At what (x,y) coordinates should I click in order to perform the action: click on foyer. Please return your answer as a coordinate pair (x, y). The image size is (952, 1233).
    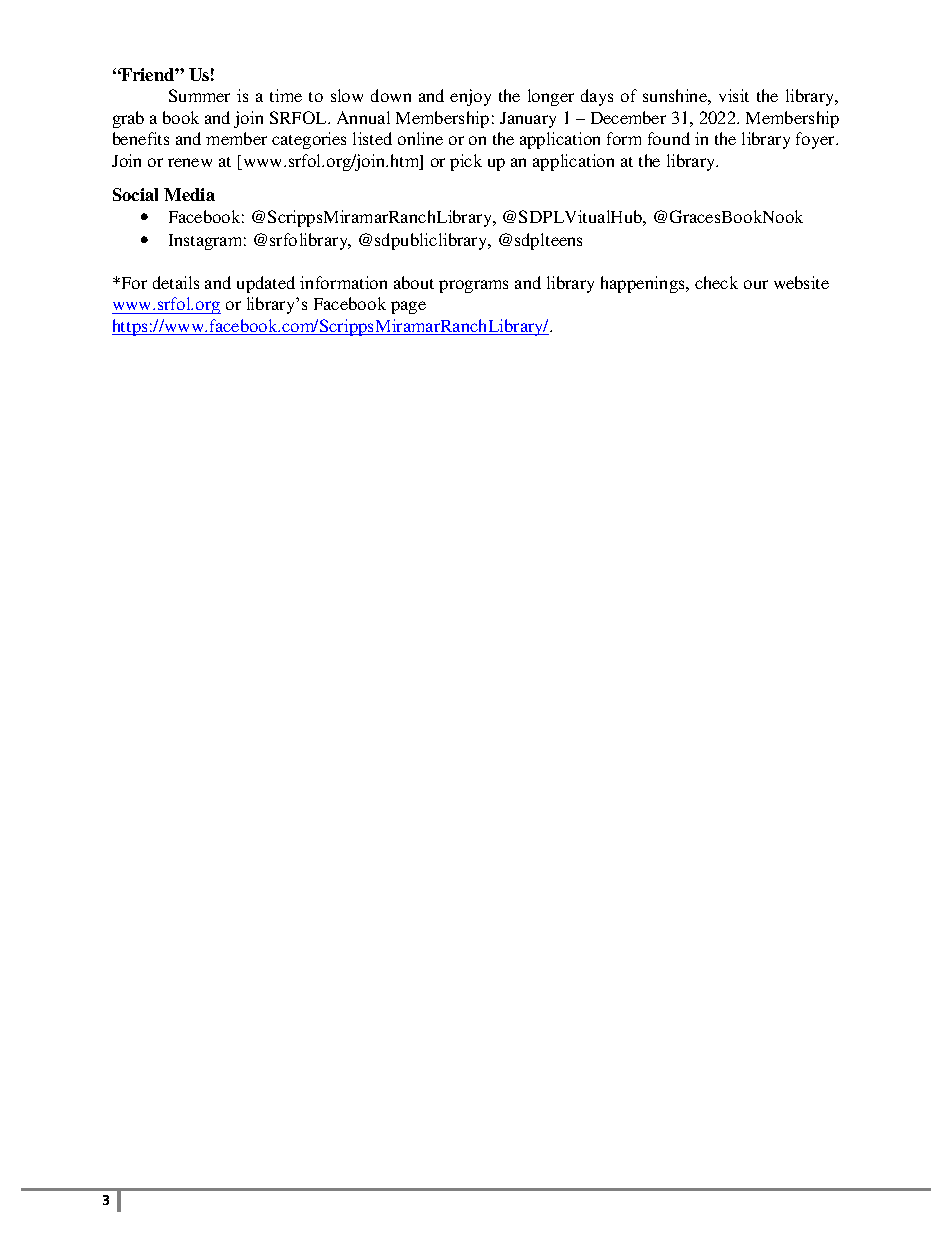
    Looking at the image, I should click on (817, 140).
